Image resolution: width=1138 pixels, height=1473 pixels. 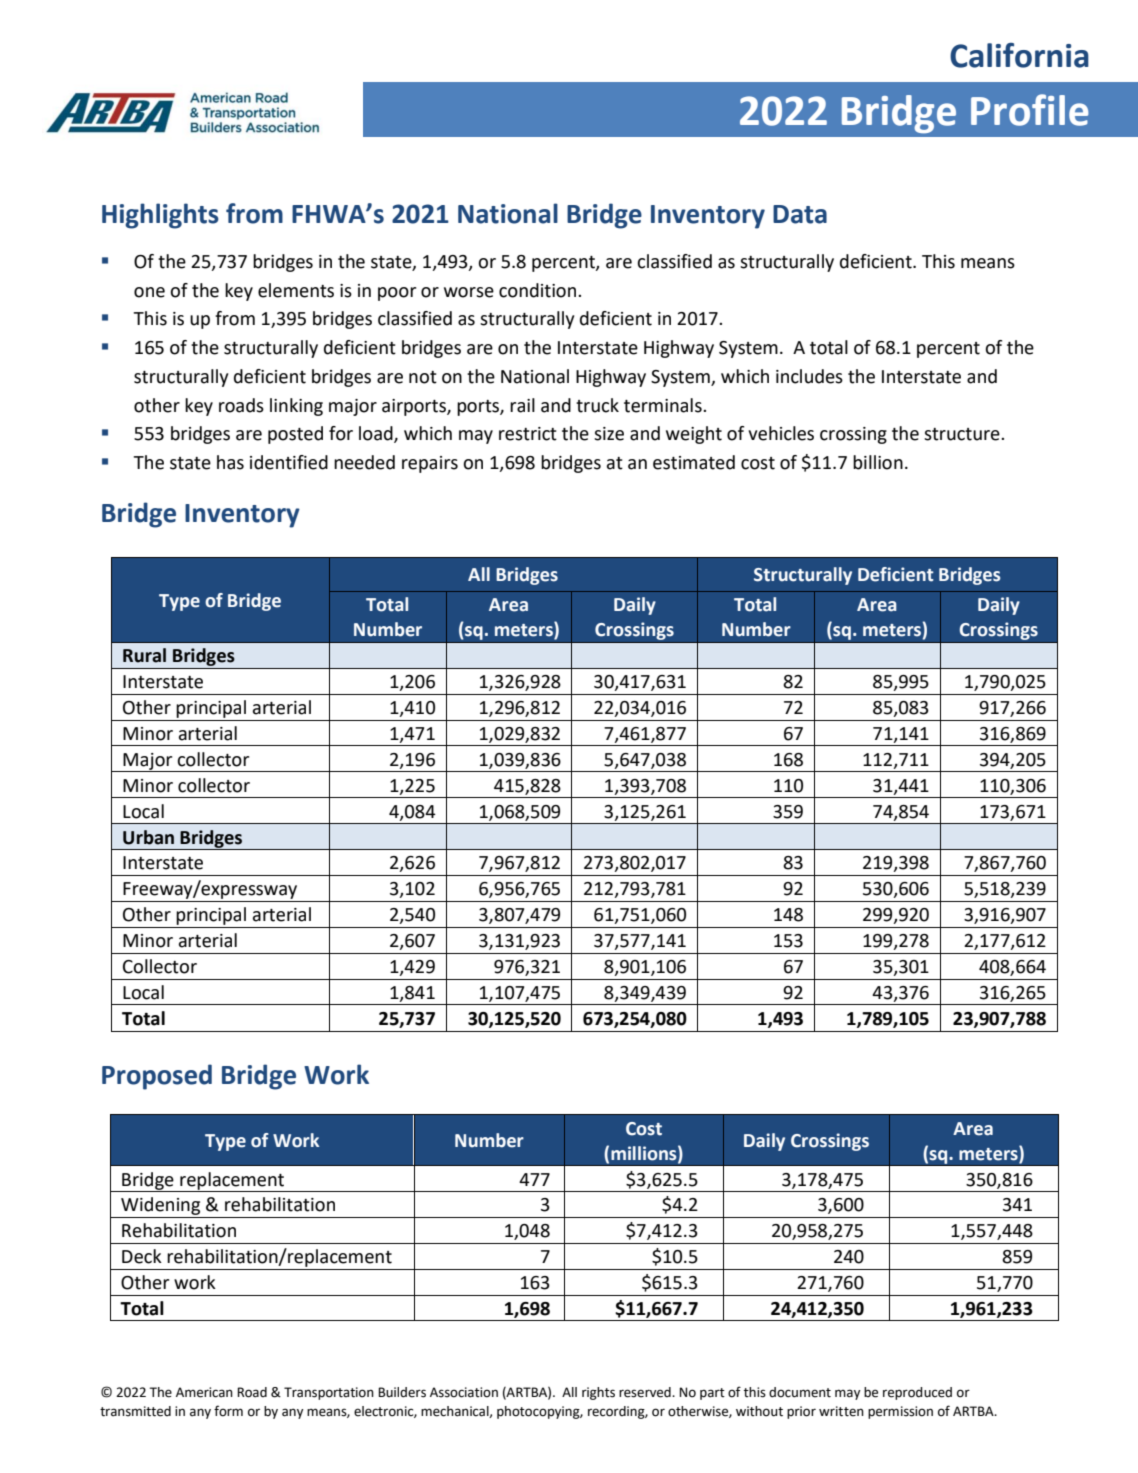 I want to click on billion, so click(x=878, y=462).
